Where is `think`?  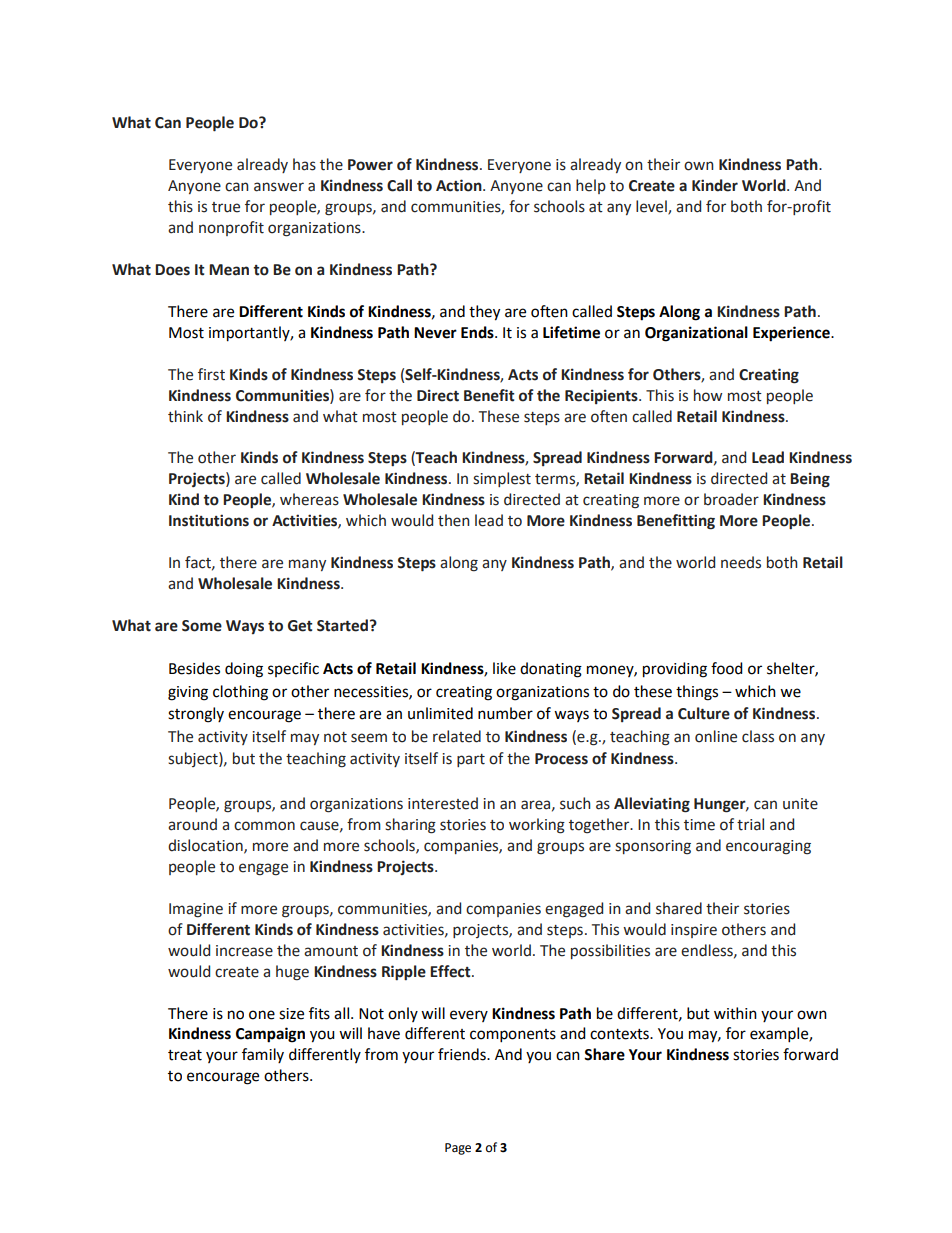 think is located at coordinates (185, 416).
